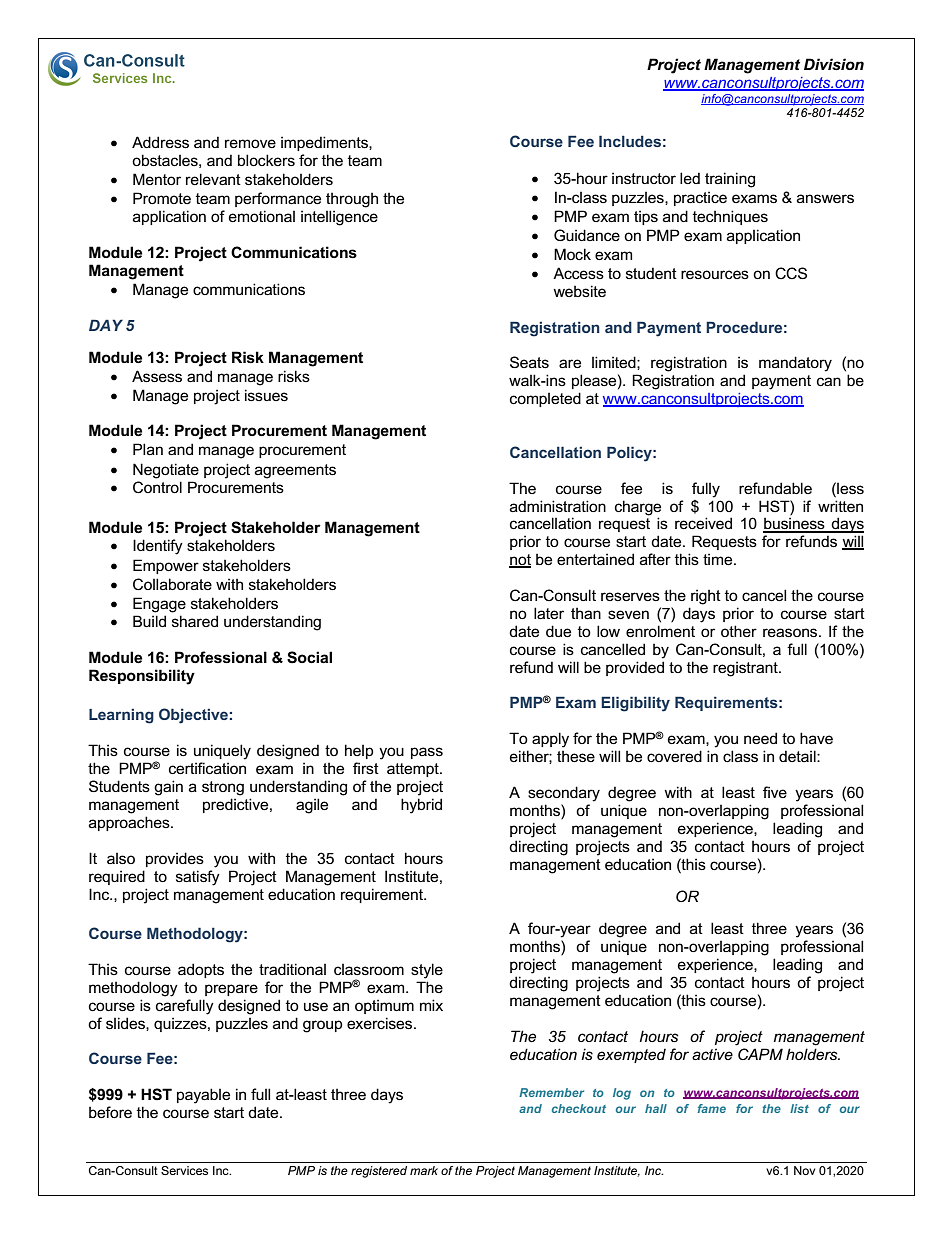 This screenshot has height=1233, width=952. I want to click on strong, so click(223, 788).
